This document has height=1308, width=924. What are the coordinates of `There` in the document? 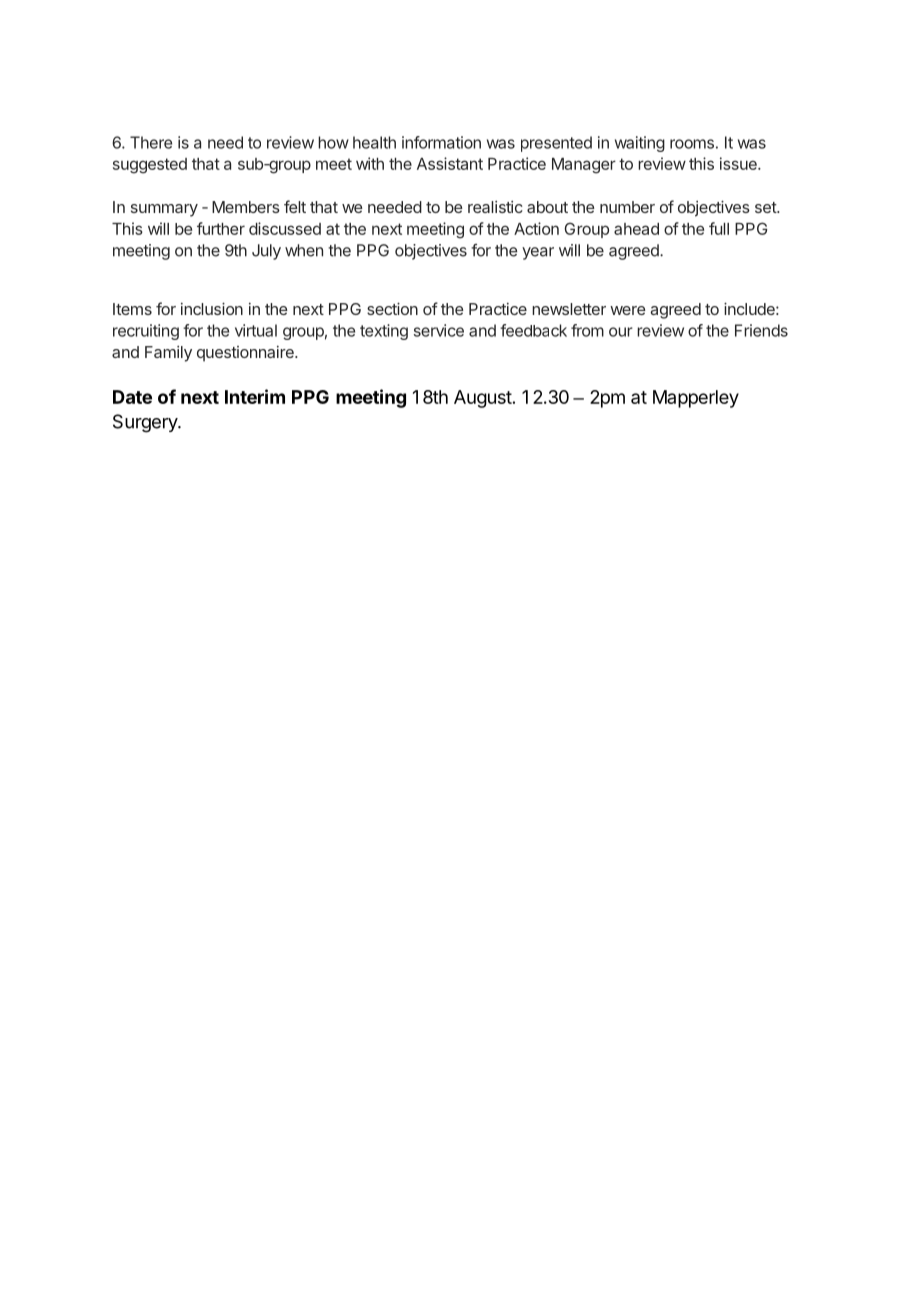 It's located at (151, 142).
